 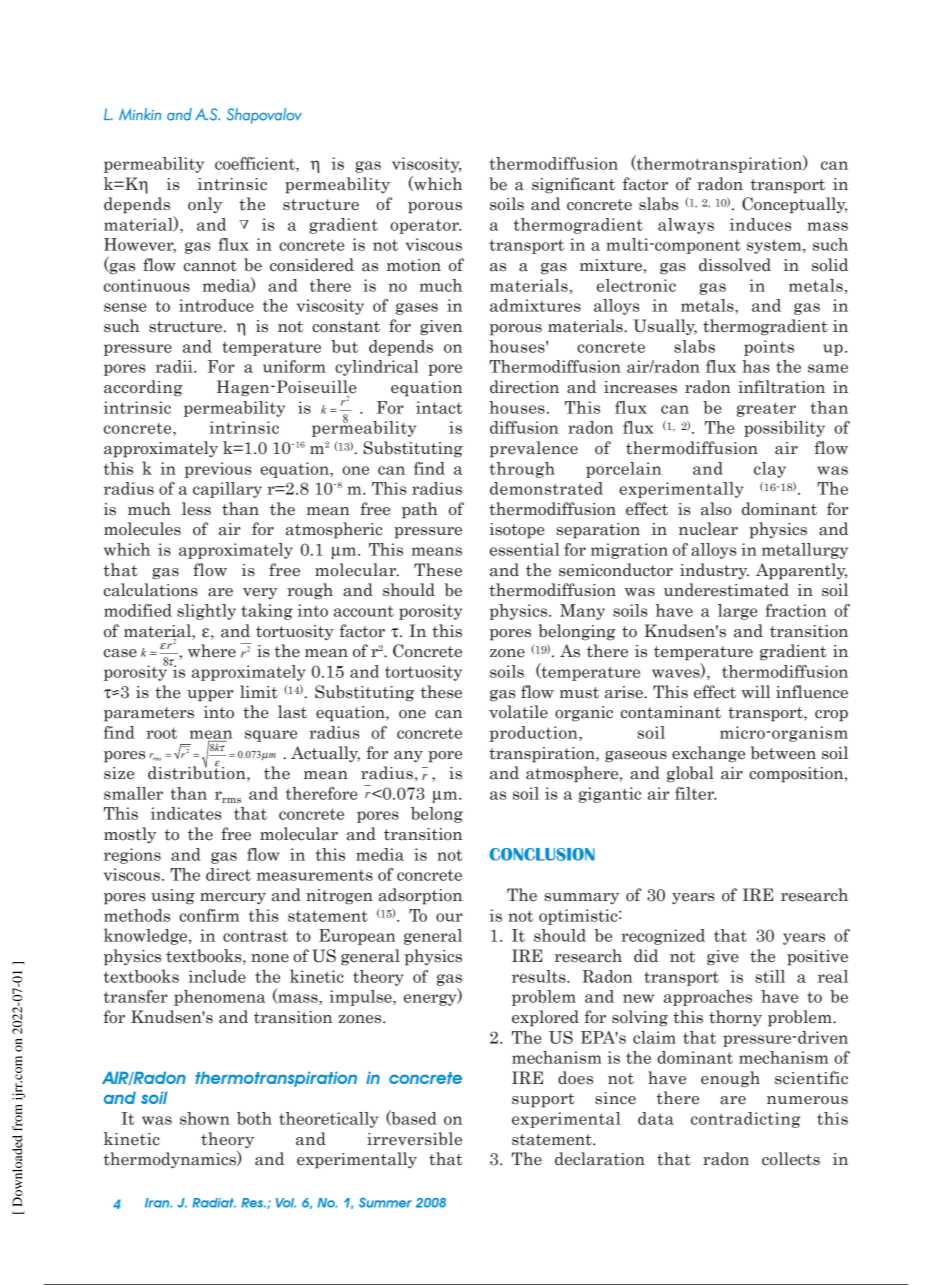 I want to click on volatile, so click(x=518, y=712).
